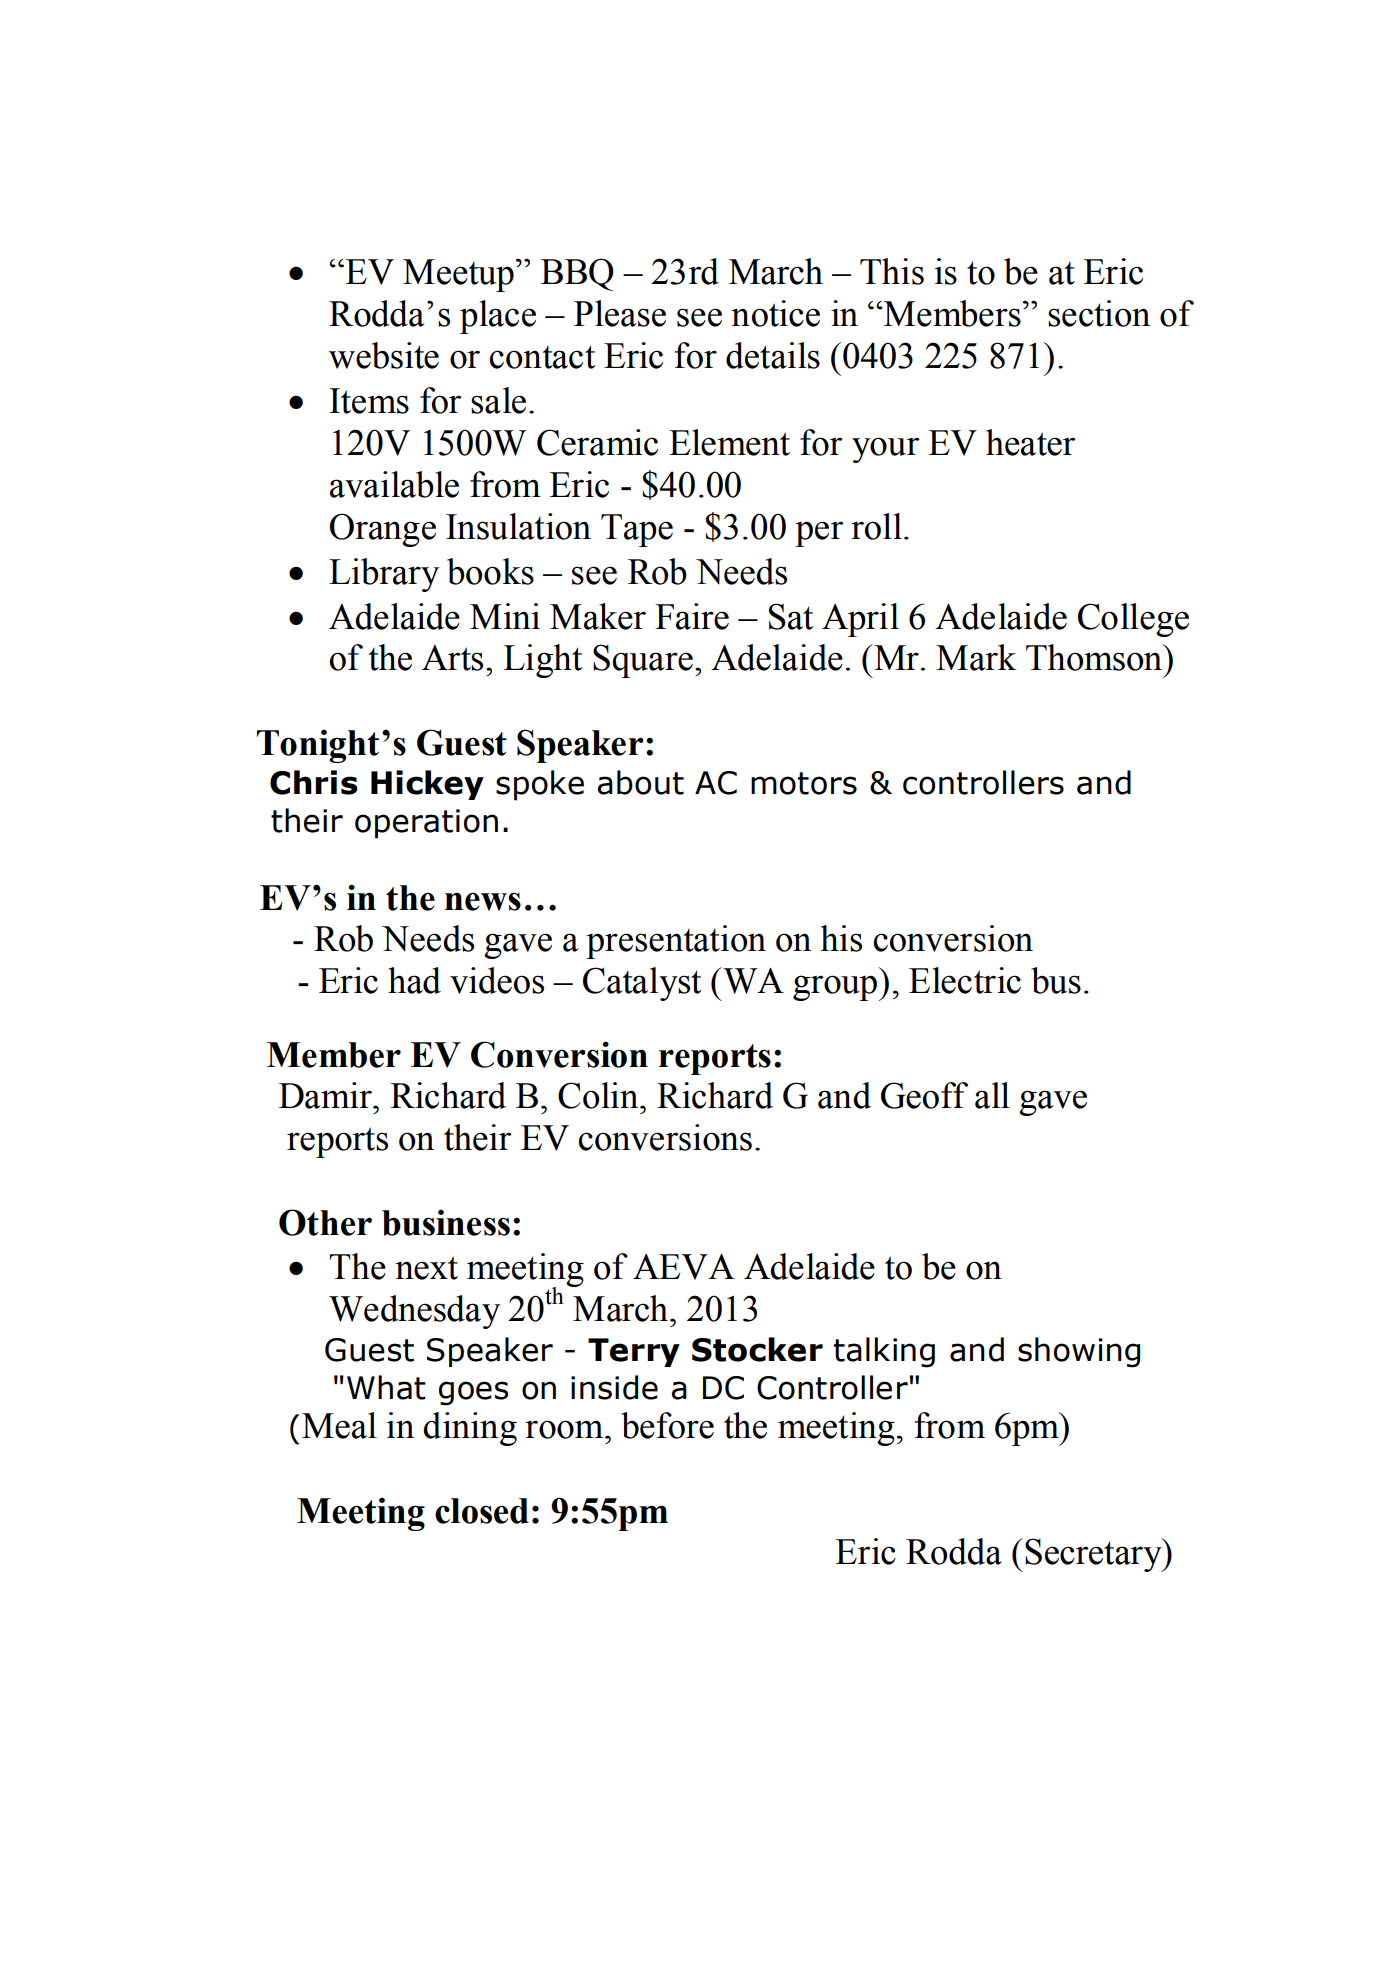  What do you see at coordinates (599, 1095) in the image?
I see `Colin` at bounding box center [599, 1095].
